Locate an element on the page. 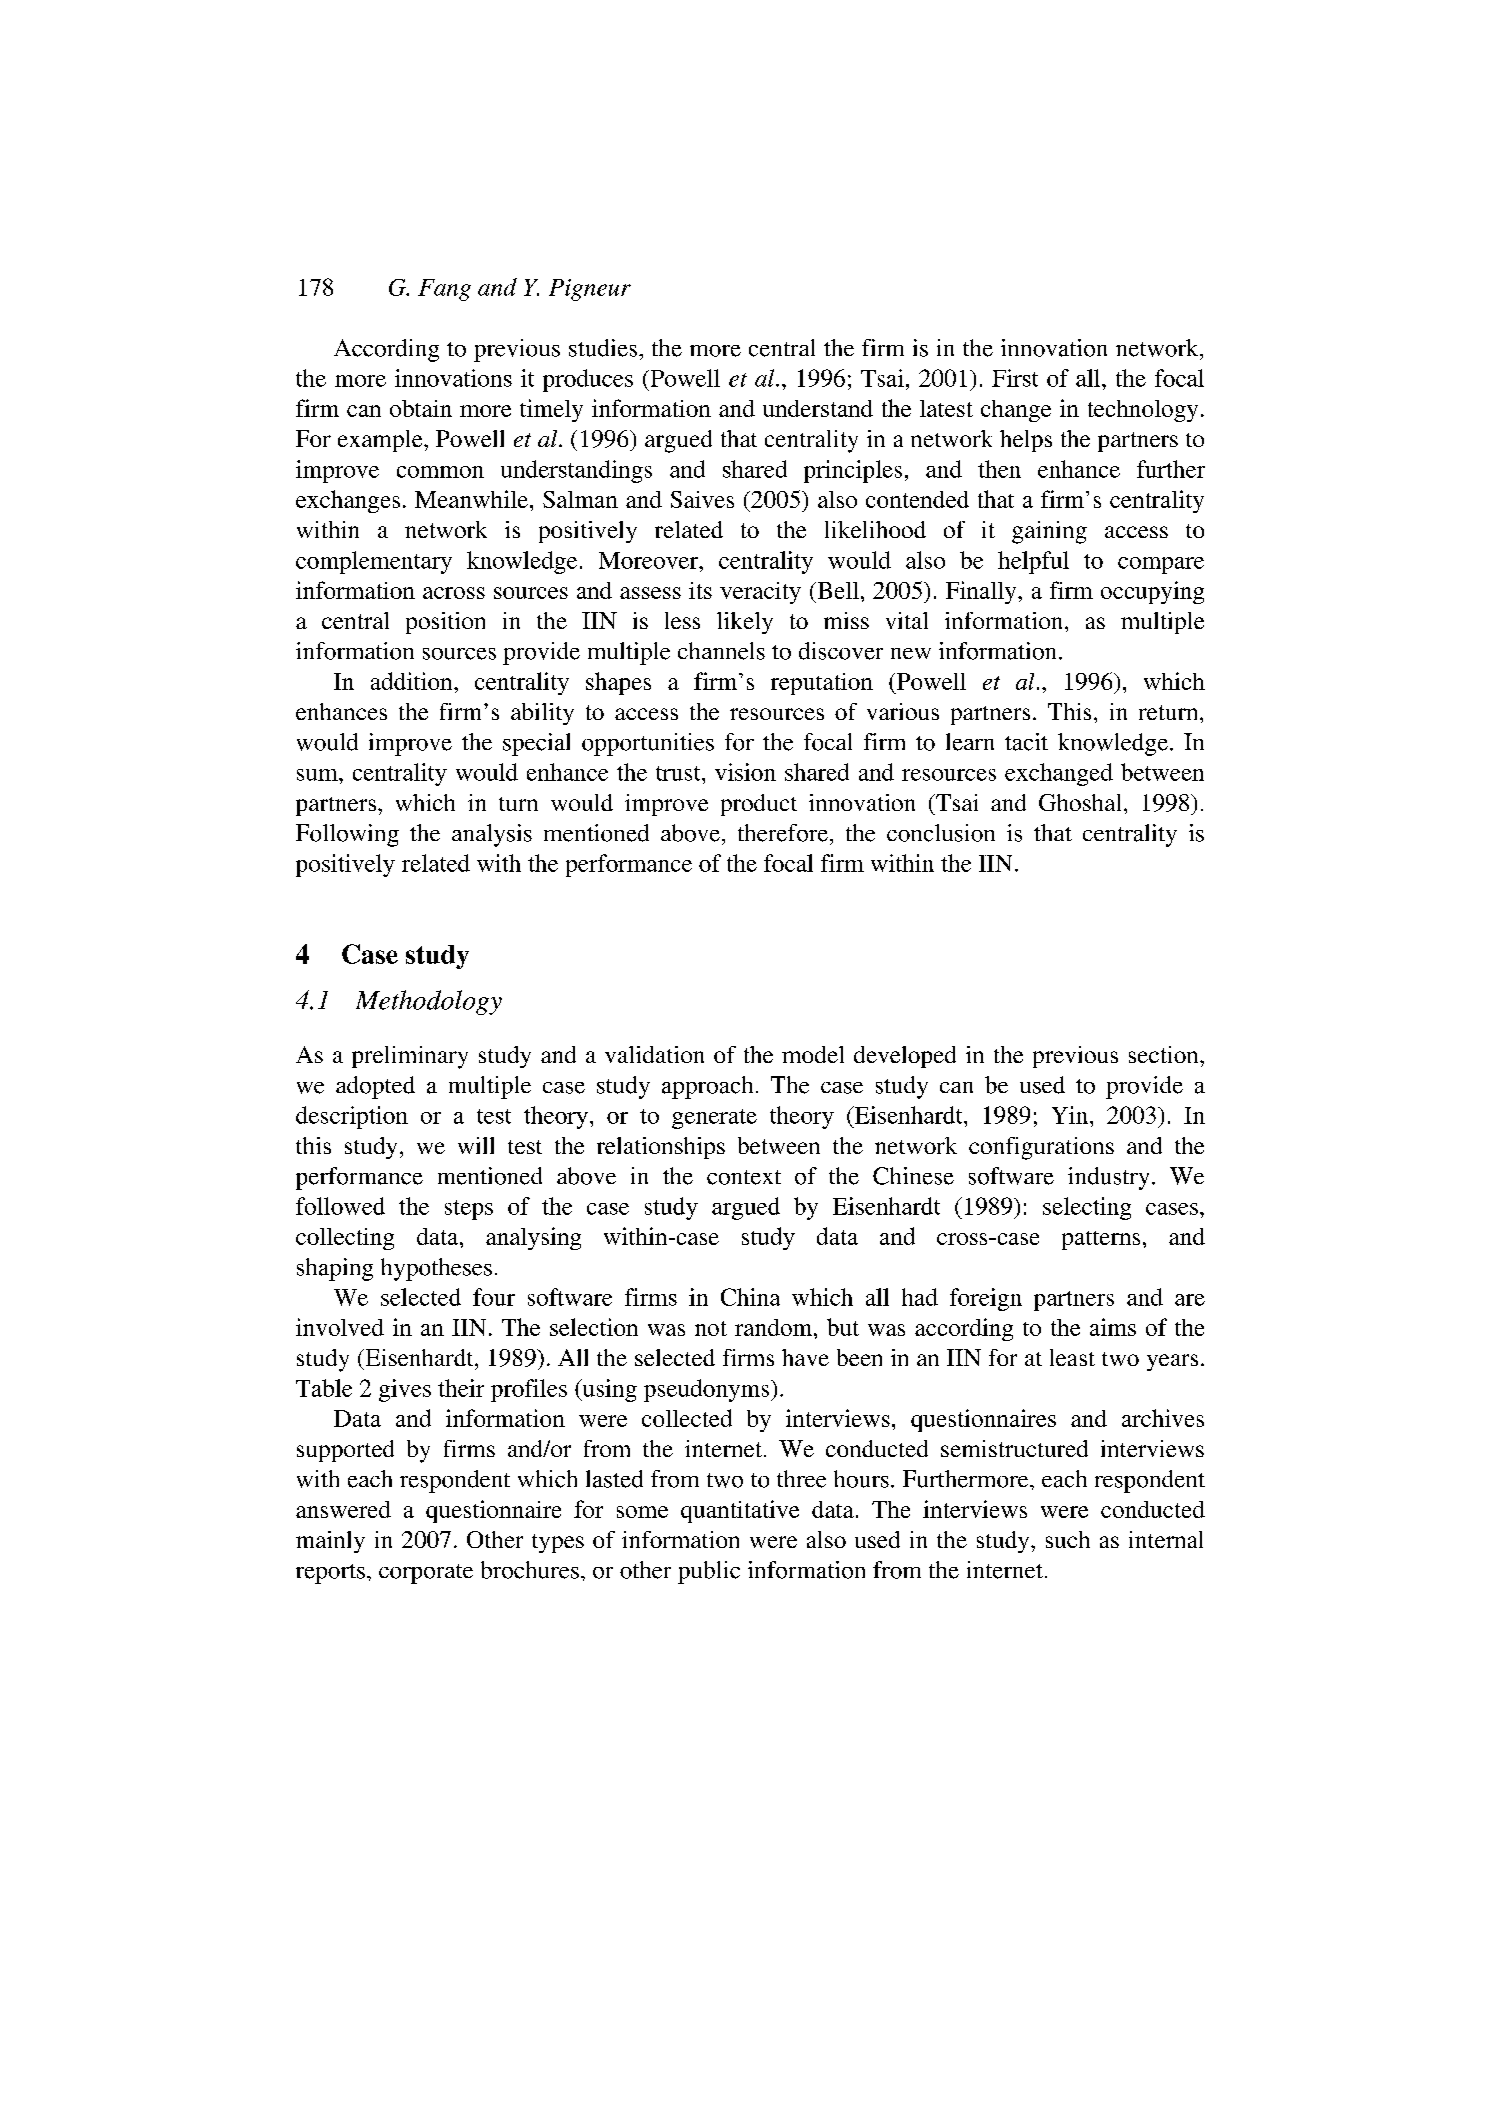 The width and height of the image is (1503, 2127). generate is located at coordinates (714, 1119).
